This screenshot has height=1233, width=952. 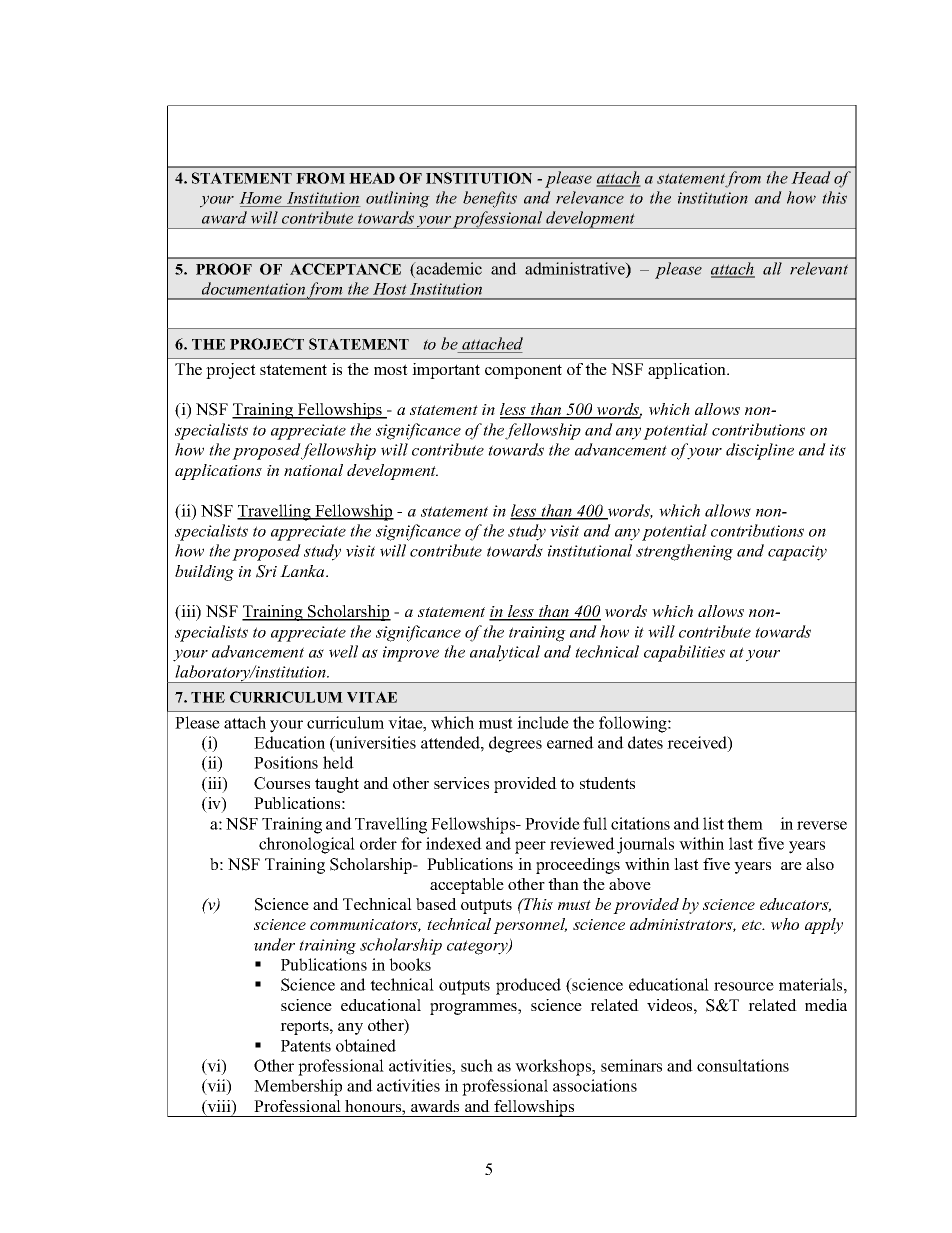 What do you see at coordinates (260, 198) in the screenshot?
I see `Home` at bounding box center [260, 198].
